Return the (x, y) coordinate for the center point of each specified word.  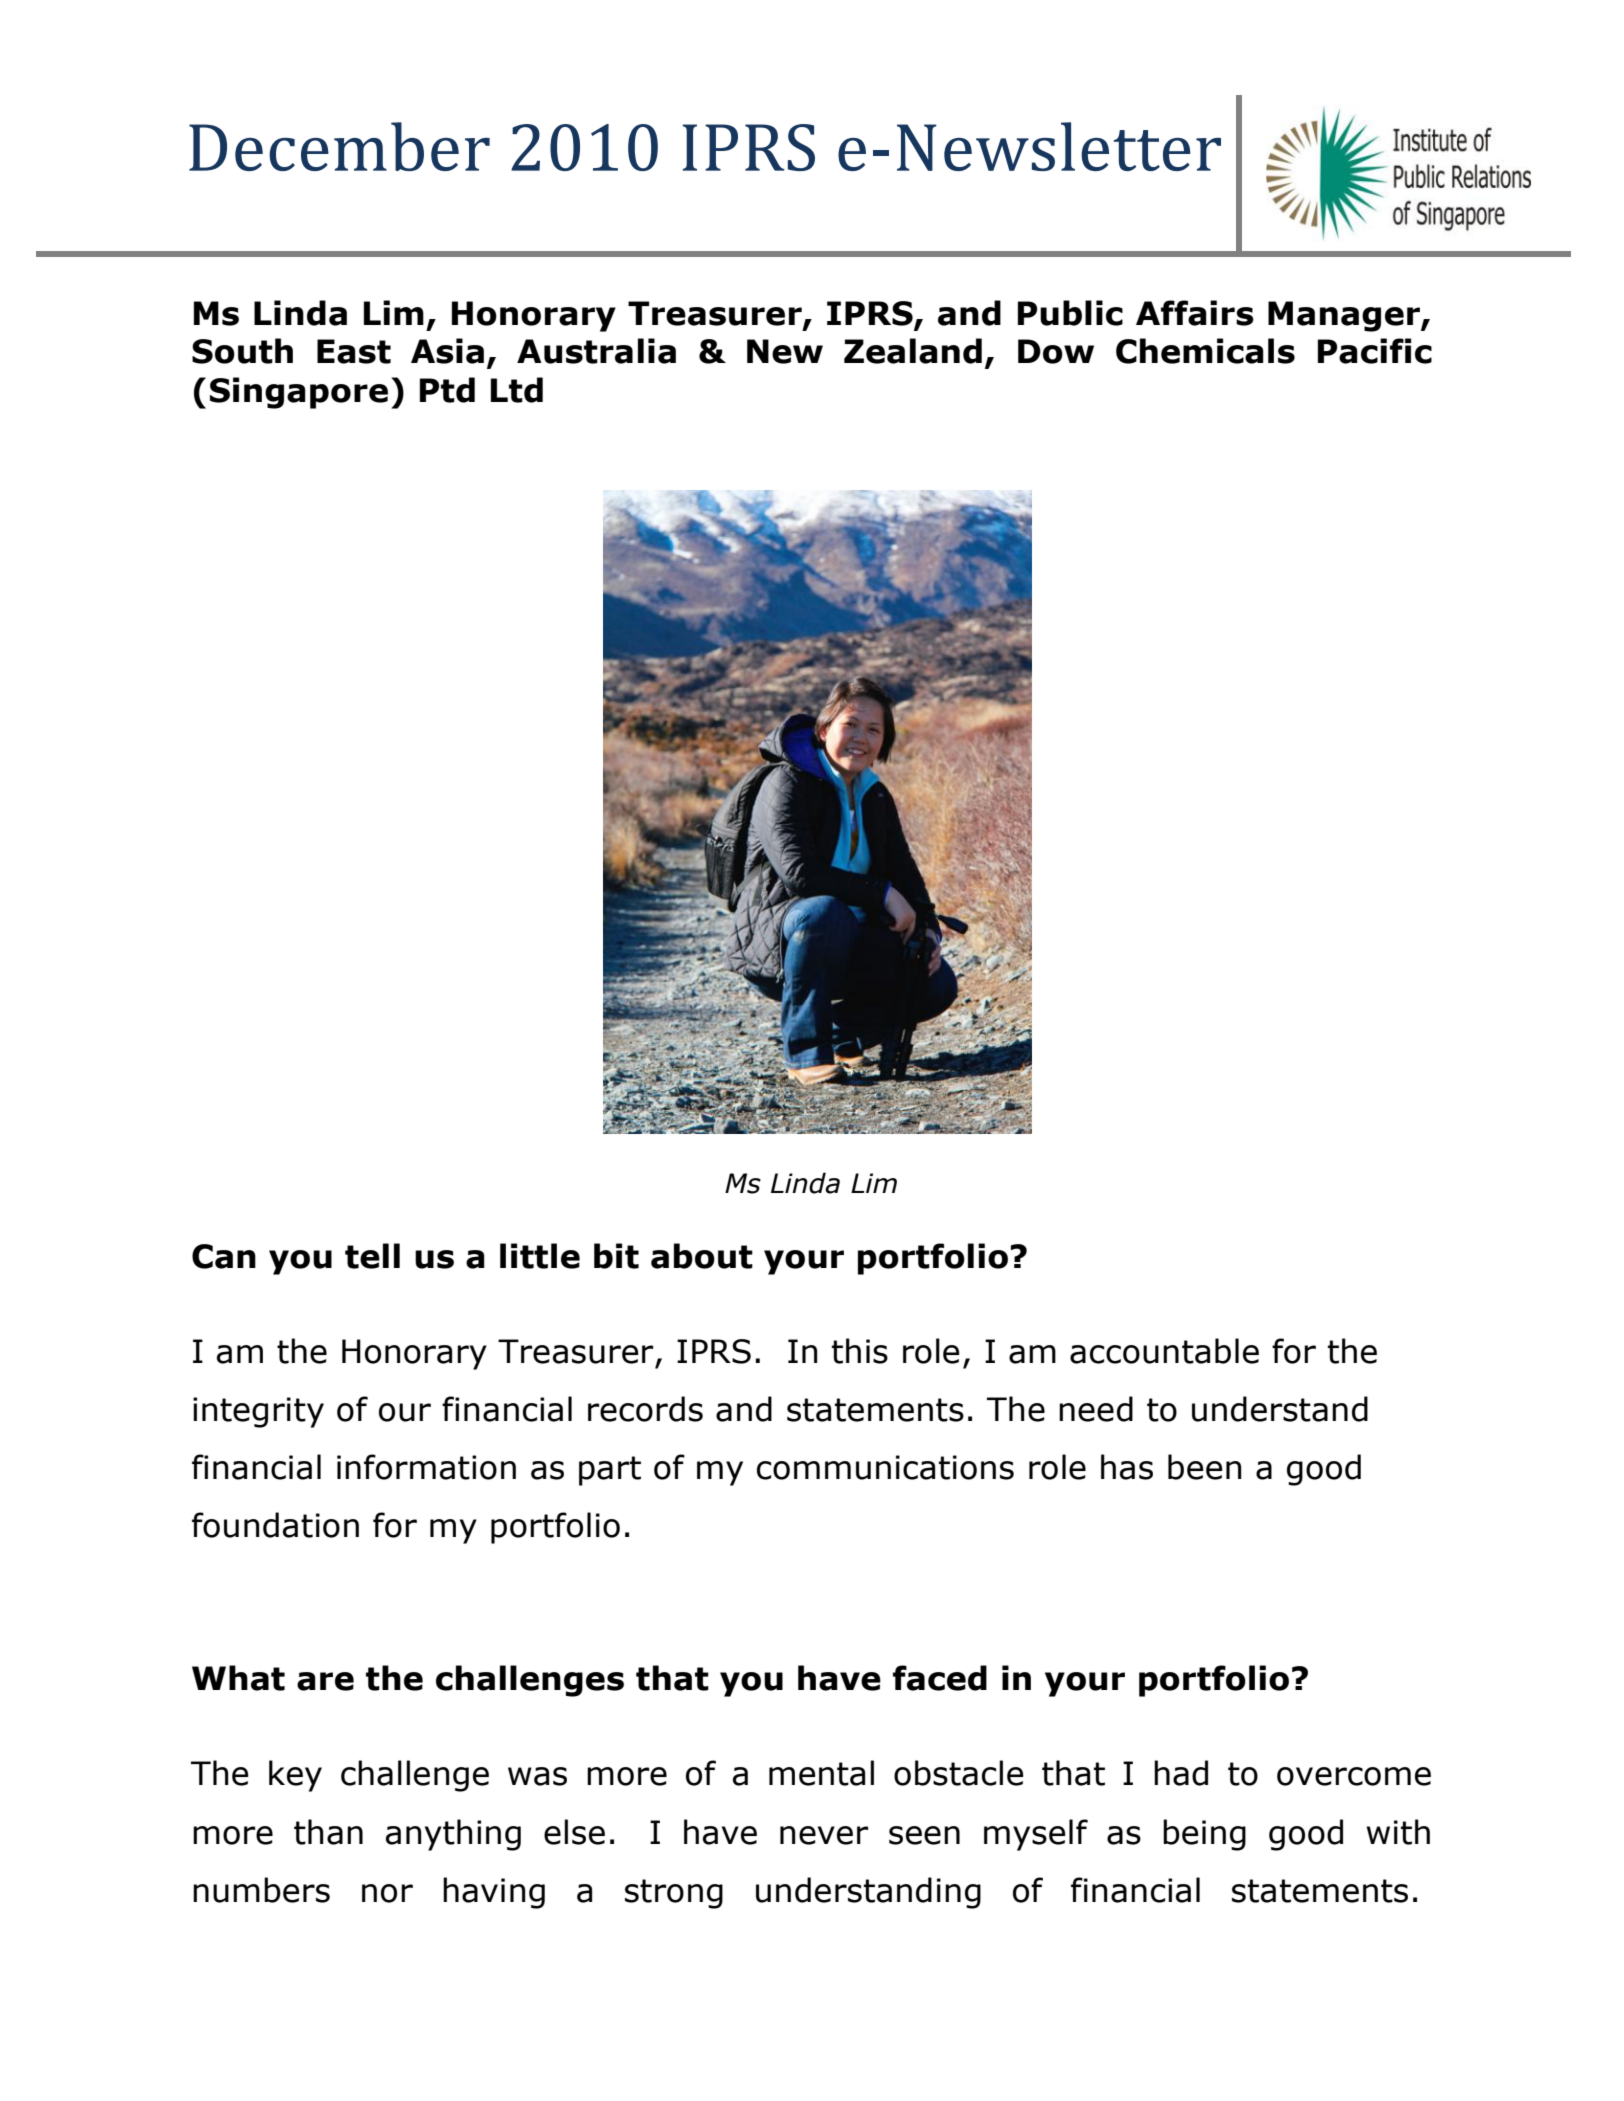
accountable (1164, 1351)
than (328, 1832)
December (339, 146)
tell (372, 1256)
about (702, 1256)
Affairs (1195, 313)
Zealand (913, 351)
